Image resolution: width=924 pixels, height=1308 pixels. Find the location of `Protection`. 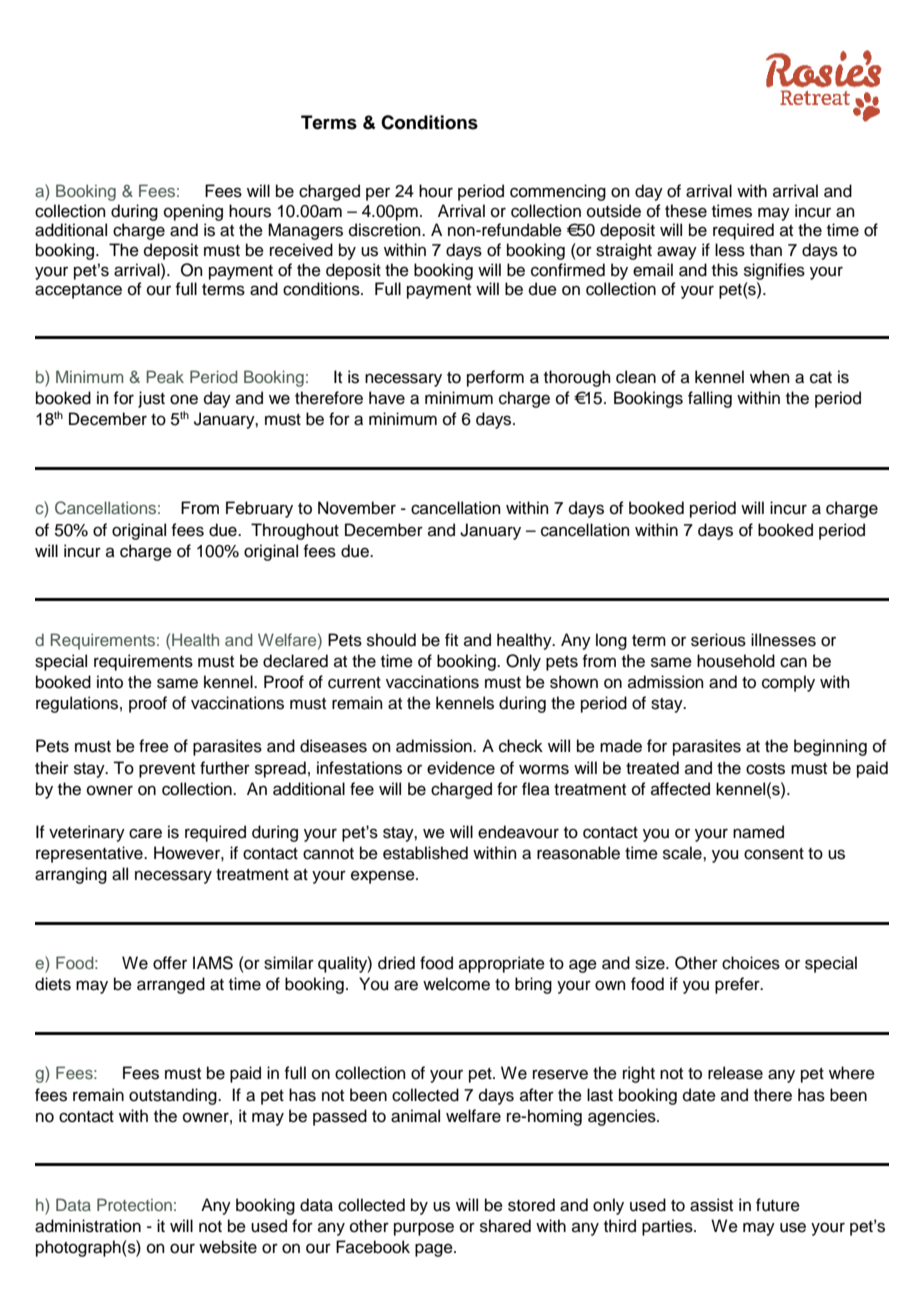

Protection is located at coordinates (134, 1204).
